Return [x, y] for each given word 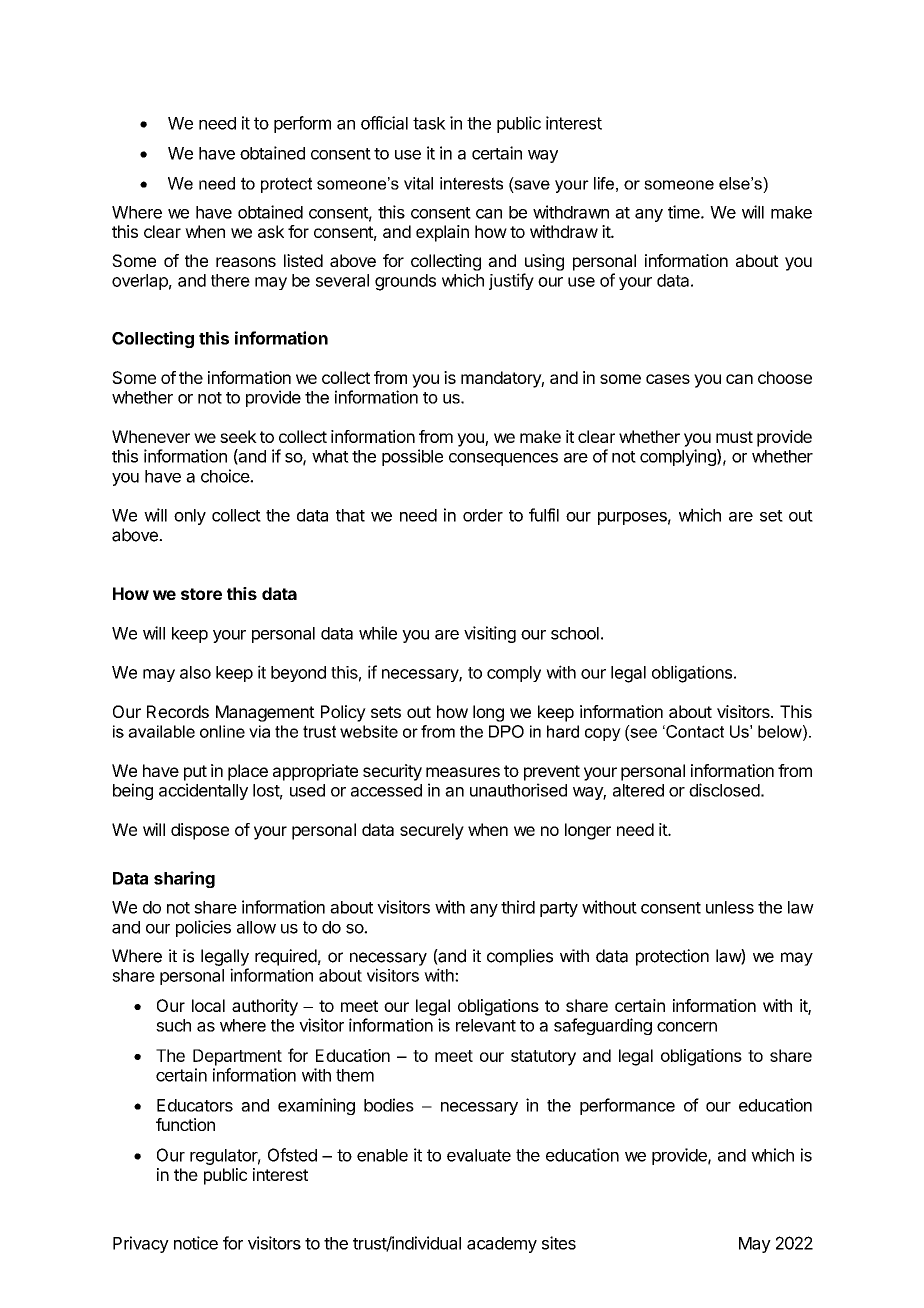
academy [502, 1245]
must [734, 437]
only [190, 517]
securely [432, 831]
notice [196, 1243]
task [429, 123]
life [604, 183]
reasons [246, 262]
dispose [200, 831]
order [483, 515]
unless [730, 907]
